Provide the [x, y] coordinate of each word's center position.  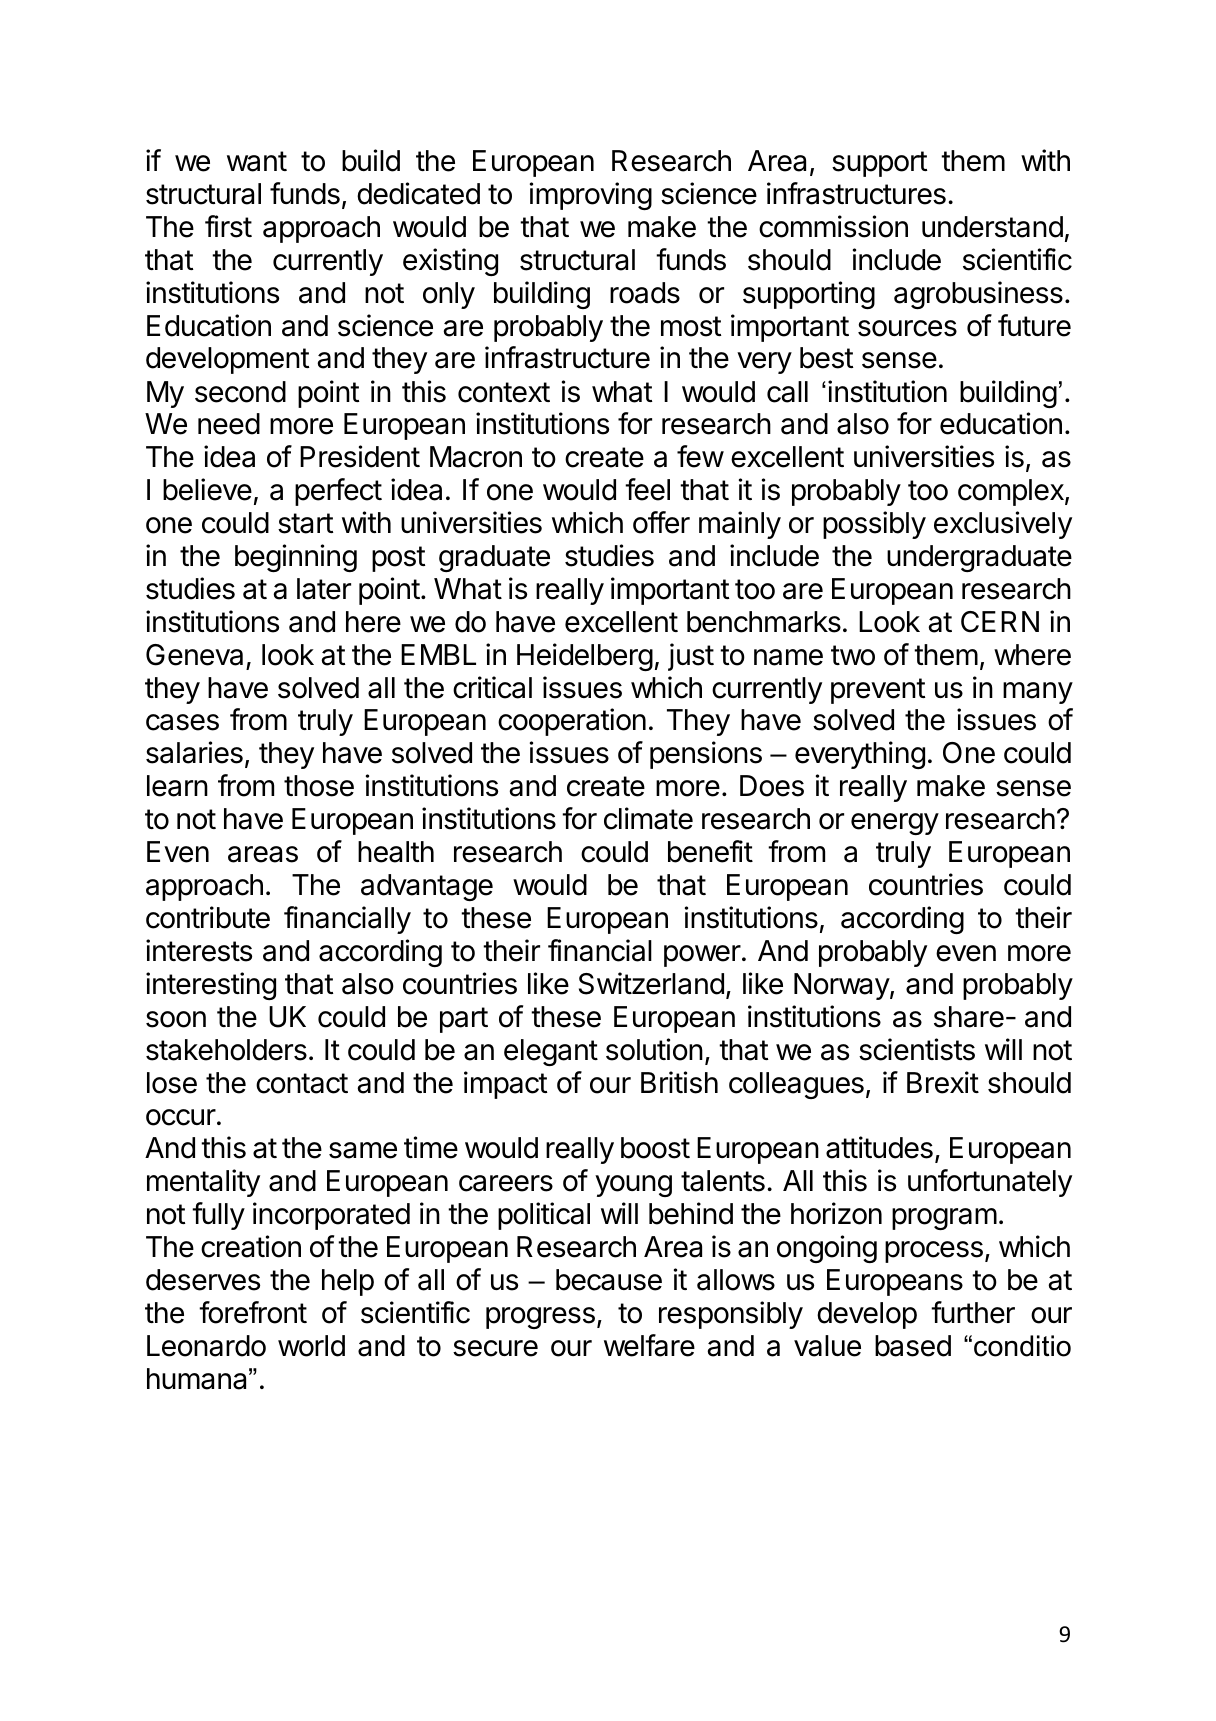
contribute [208, 917]
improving [591, 196]
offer [661, 522]
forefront [253, 1312]
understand [992, 227]
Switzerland [651, 983]
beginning [296, 558]
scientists [917, 1049]
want [257, 161]
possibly [874, 525]
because [609, 1280]
